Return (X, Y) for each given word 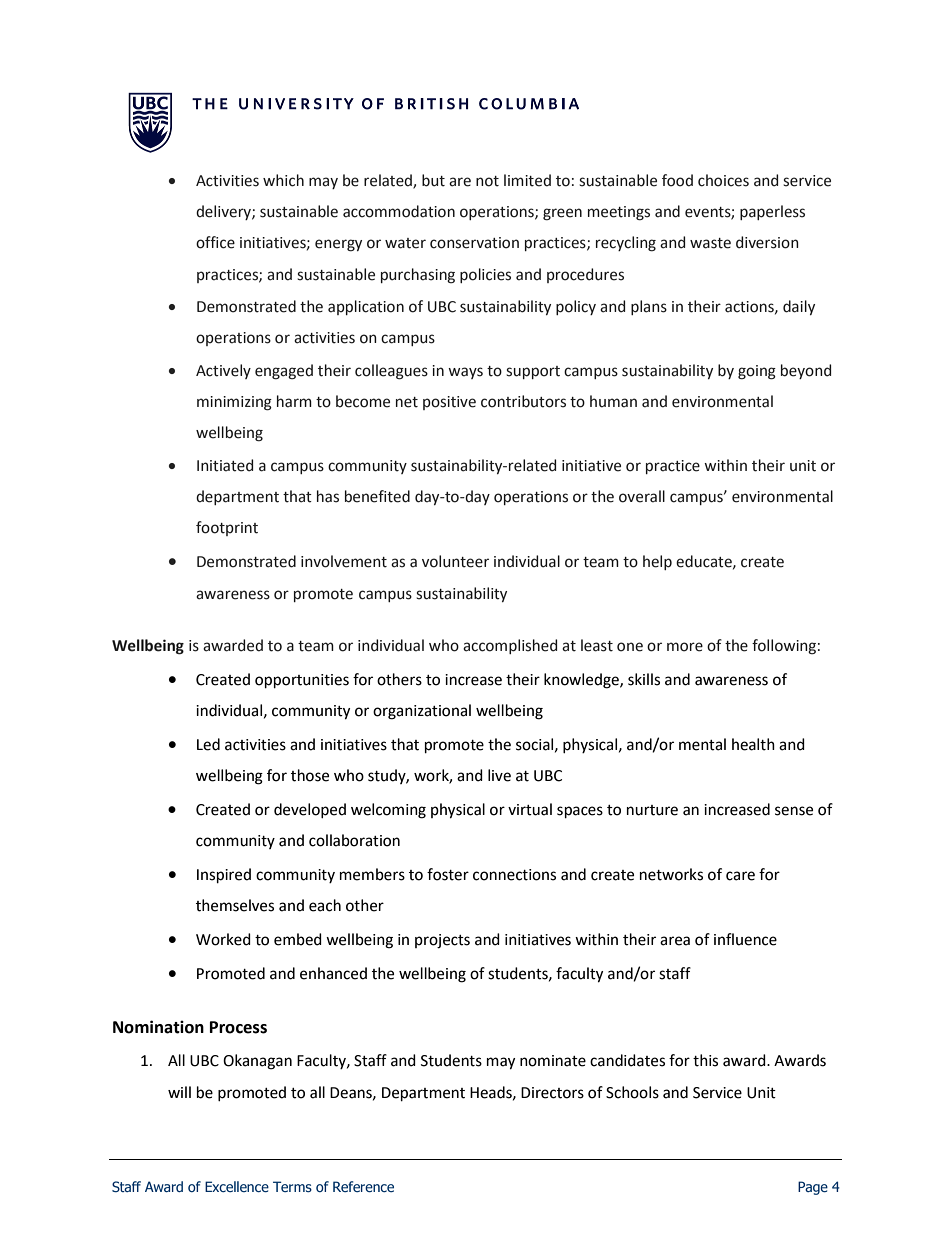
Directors (552, 1093)
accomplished (510, 646)
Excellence (237, 1186)
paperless (772, 212)
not (487, 181)
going (757, 372)
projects (442, 941)
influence (745, 939)
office (215, 242)
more (685, 647)
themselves (235, 905)
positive (449, 403)
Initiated (225, 465)
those (310, 775)
